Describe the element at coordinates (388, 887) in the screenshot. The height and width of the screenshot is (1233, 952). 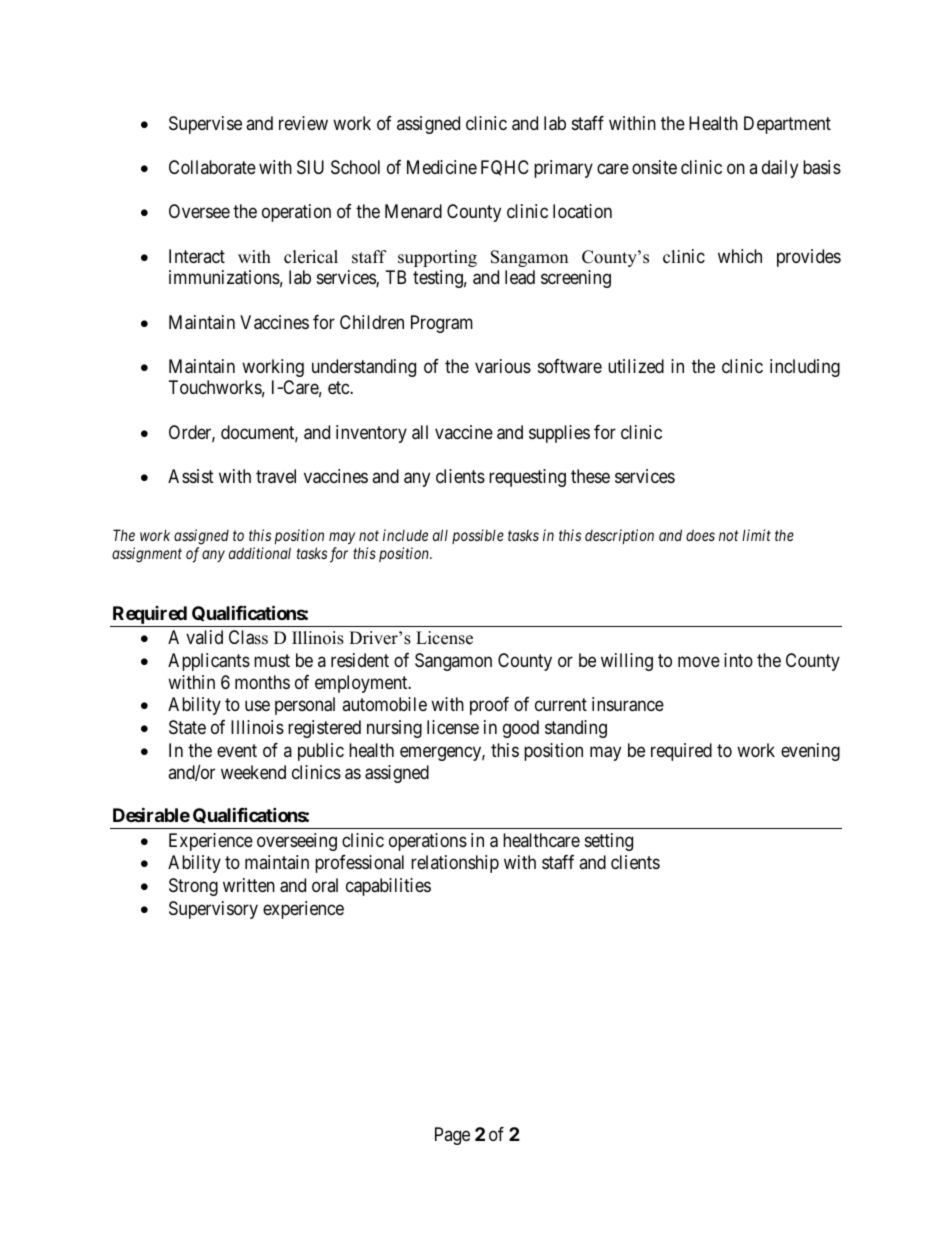
I see `capabilities` at that location.
